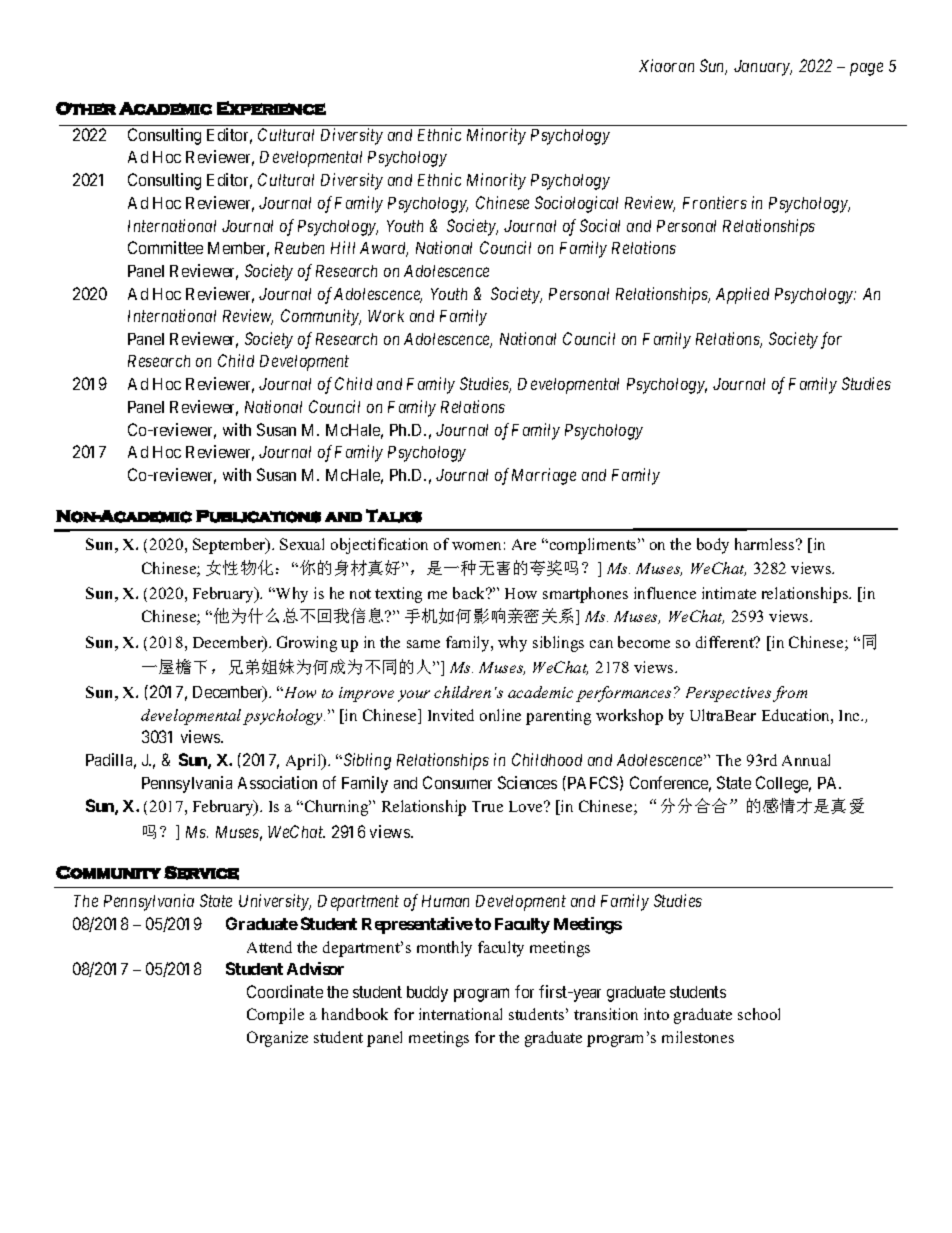 Image resolution: width=952 pixels, height=1233 pixels. I want to click on January, so click(763, 68).
